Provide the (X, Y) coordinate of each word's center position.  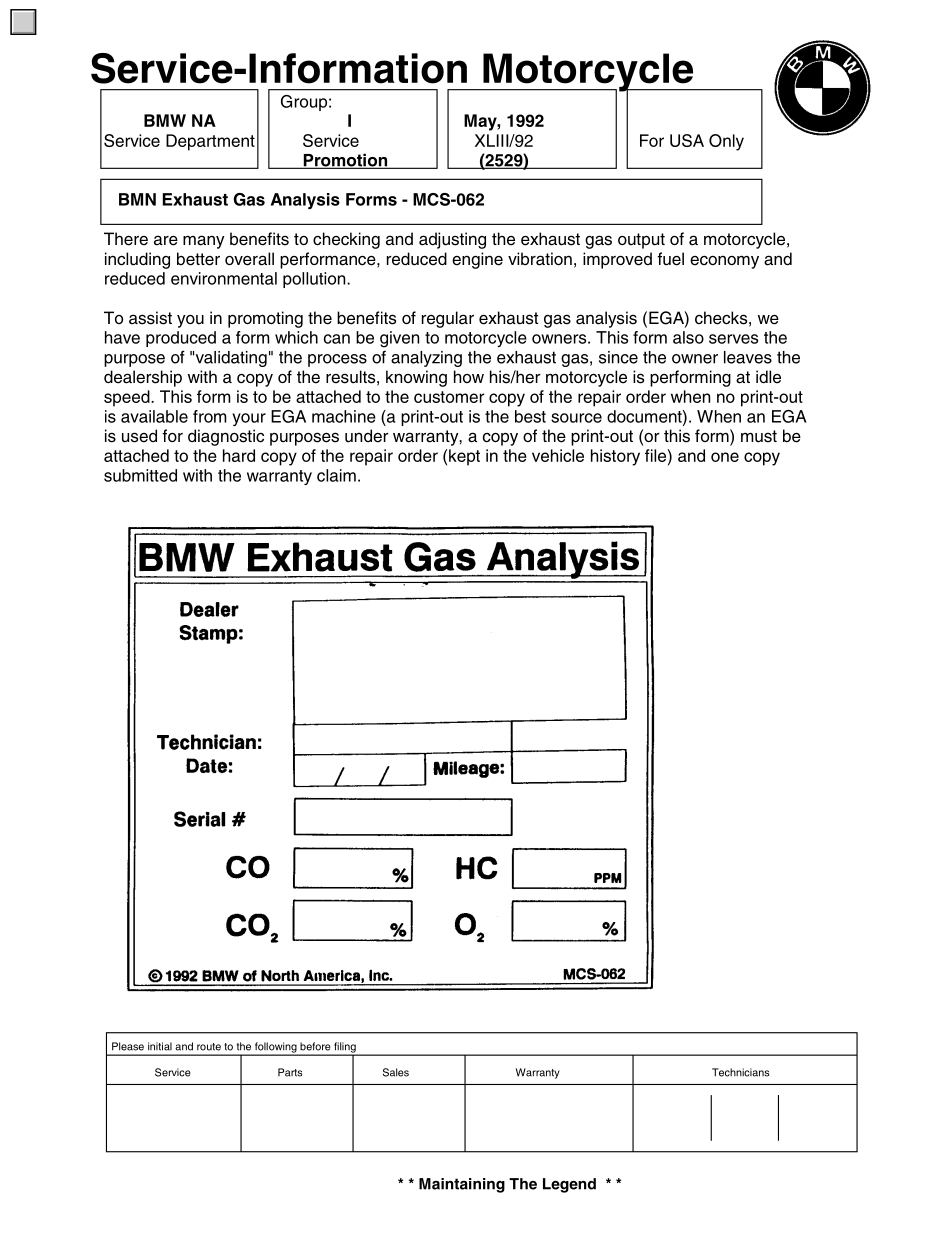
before (315, 1046)
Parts (290, 1072)
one (725, 457)
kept (464, 457)
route (209, 1047)
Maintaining (462, 1185)
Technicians (741, 1072)
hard (239, 455)
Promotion (345, 161)
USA (687, 140)
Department (210, 142)
